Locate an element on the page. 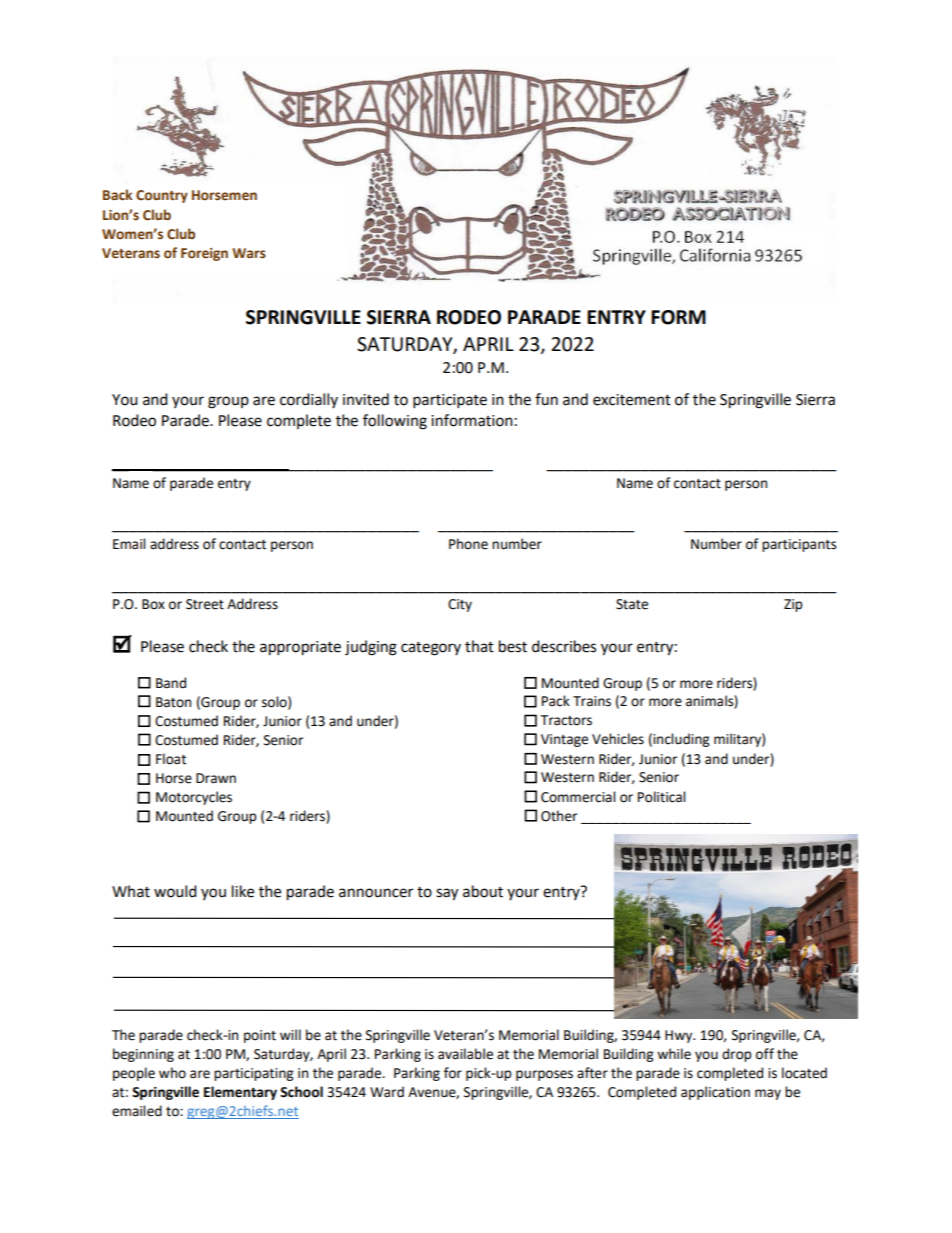 The width and height of the page is (952, 1233). Foreign is located at coordinates (204, 254).
